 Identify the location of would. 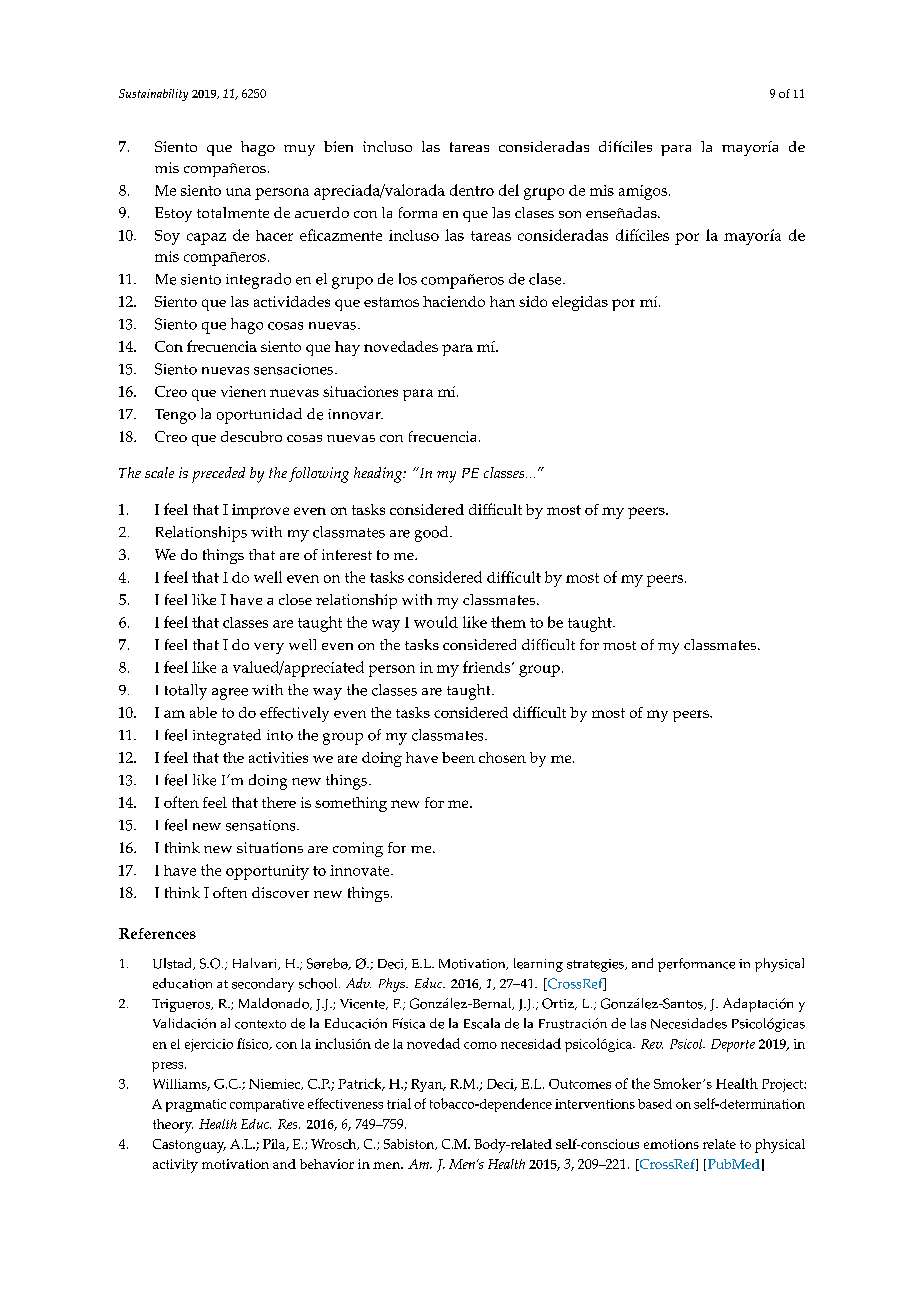
(436, 622).
